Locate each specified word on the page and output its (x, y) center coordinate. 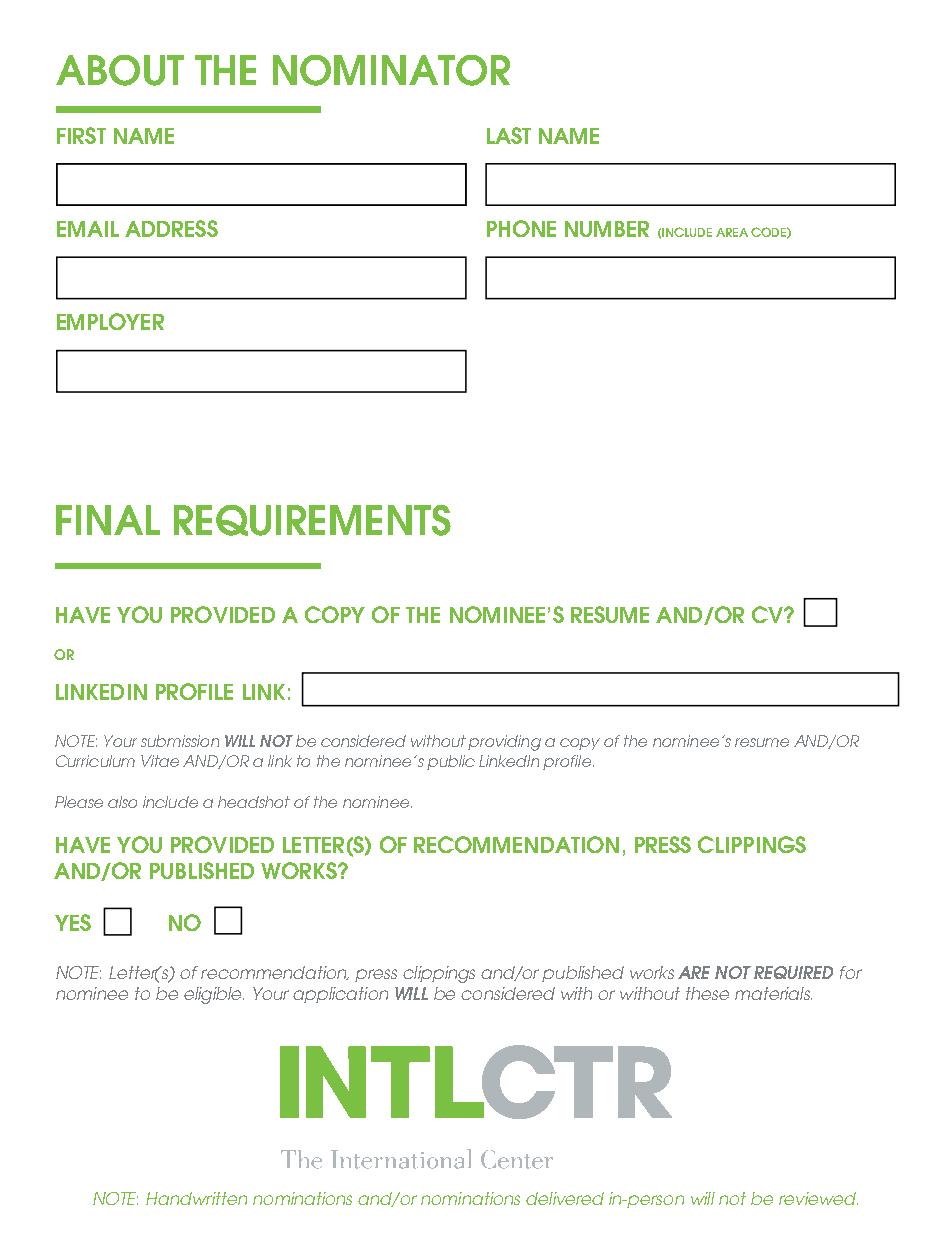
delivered (565, 1198)
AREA (732, 232)
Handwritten (196, 1198)
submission (180, 741)
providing (504, 743)
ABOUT (120, 70)
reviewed (818, 1198)
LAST (509, 135)
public (451, 762)
